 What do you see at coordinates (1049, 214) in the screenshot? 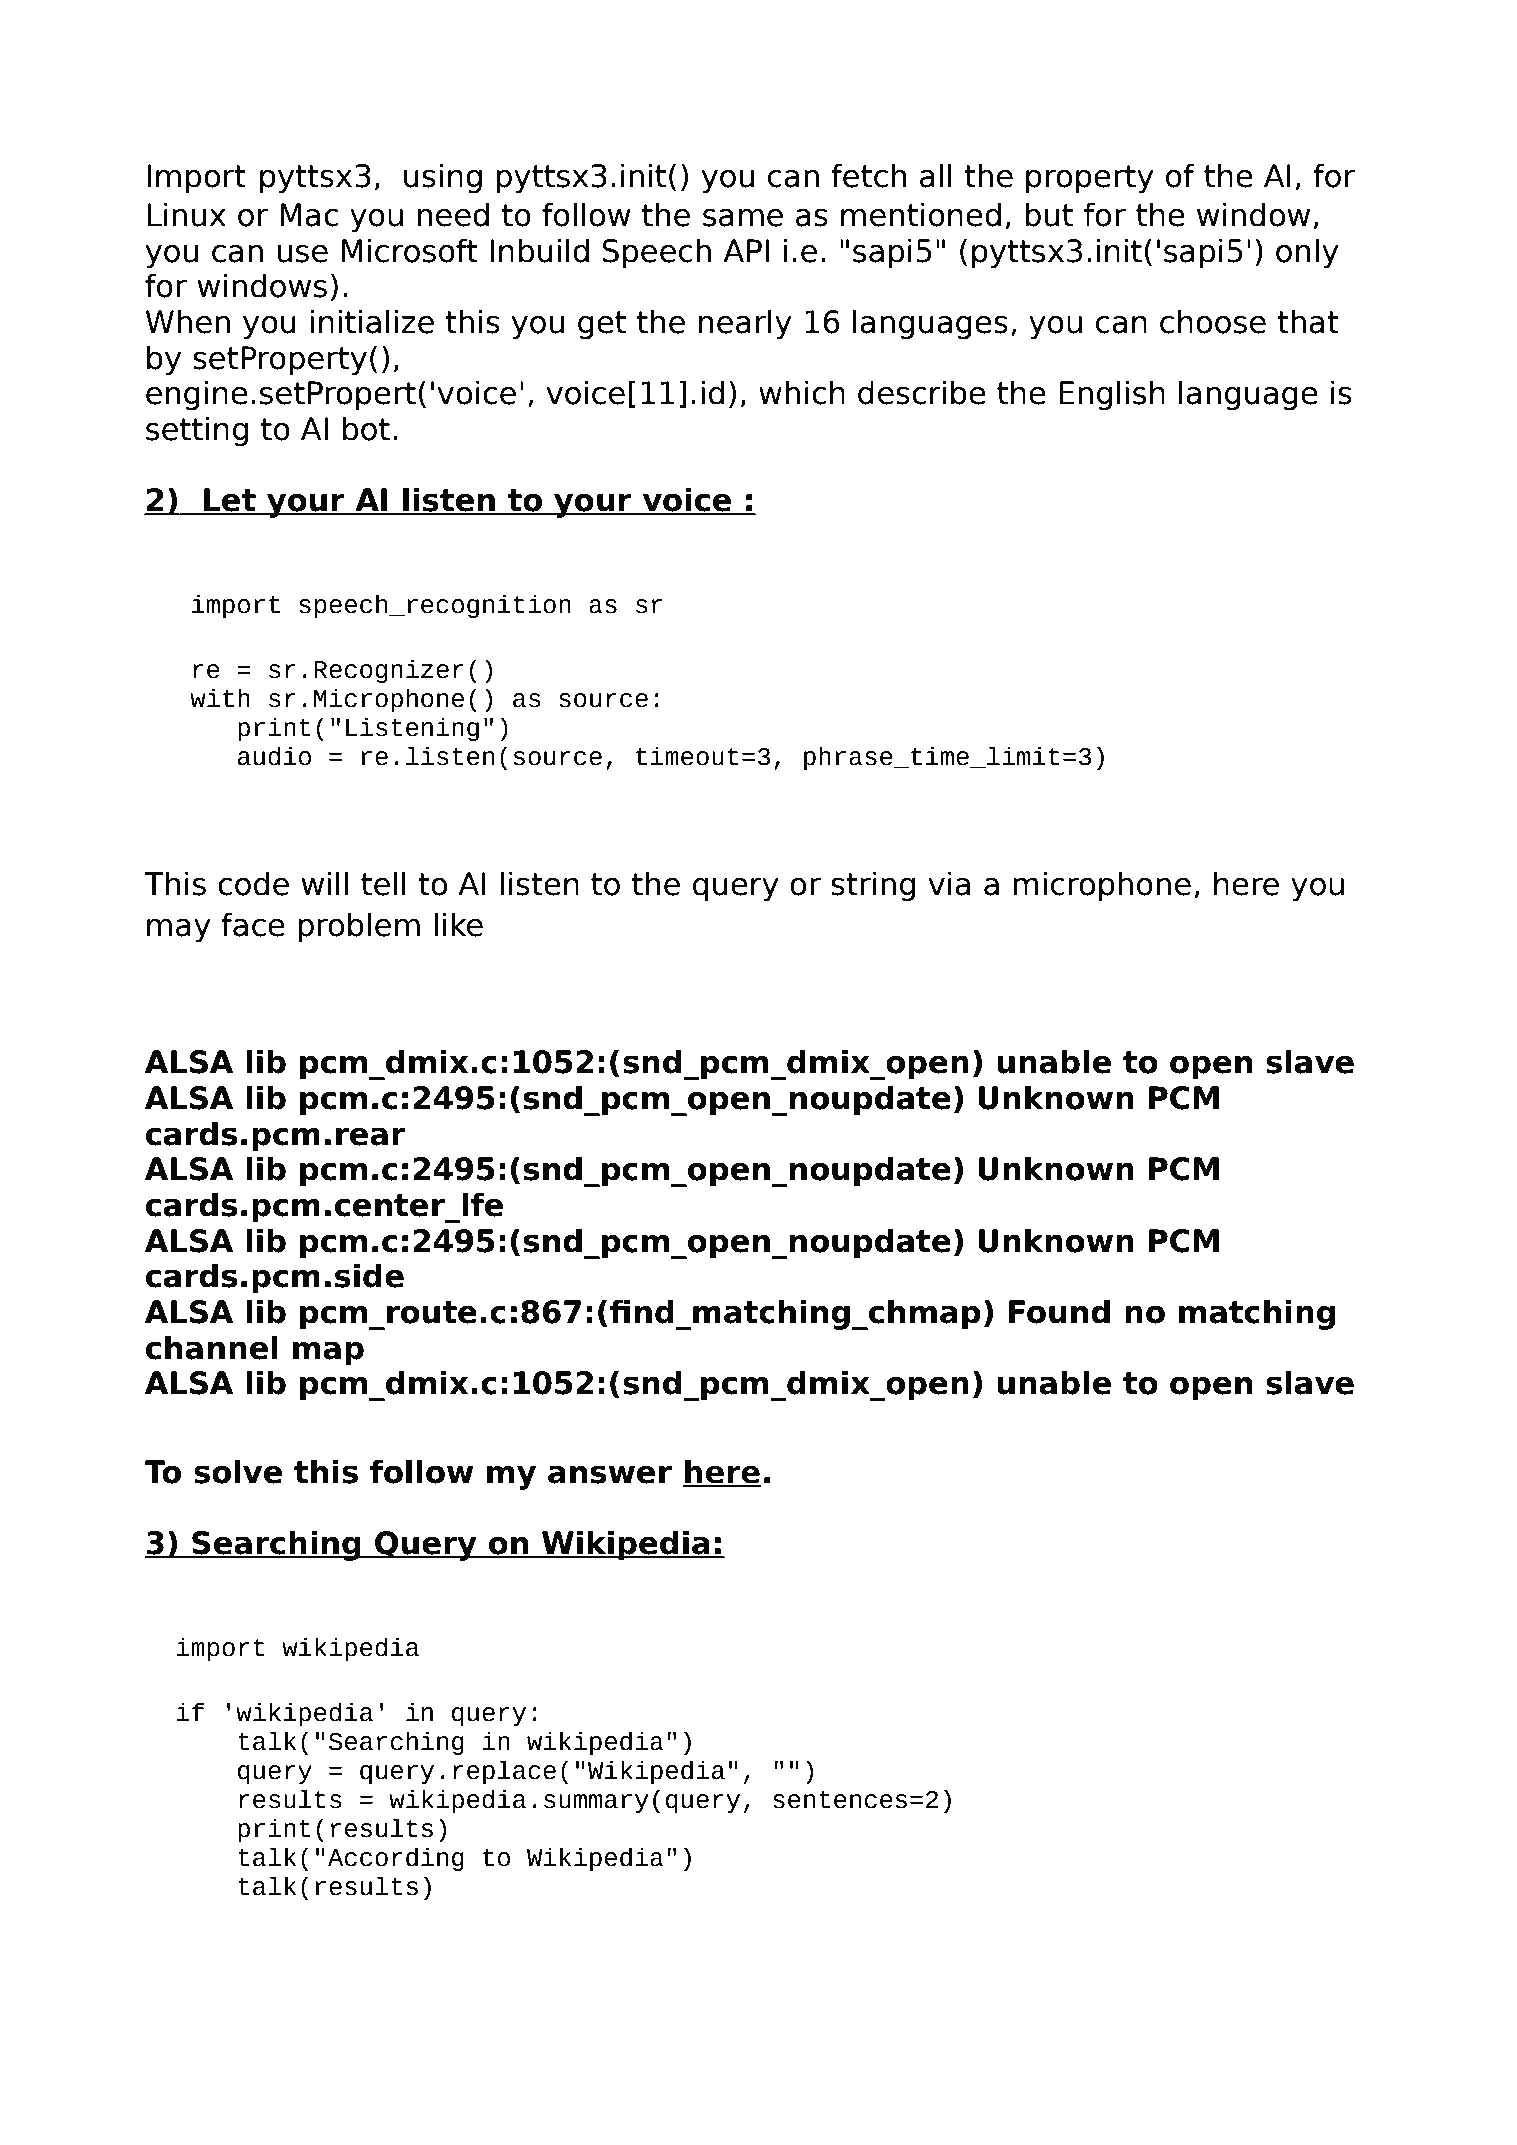
I see `but` at bounding box center [1049, 214].
